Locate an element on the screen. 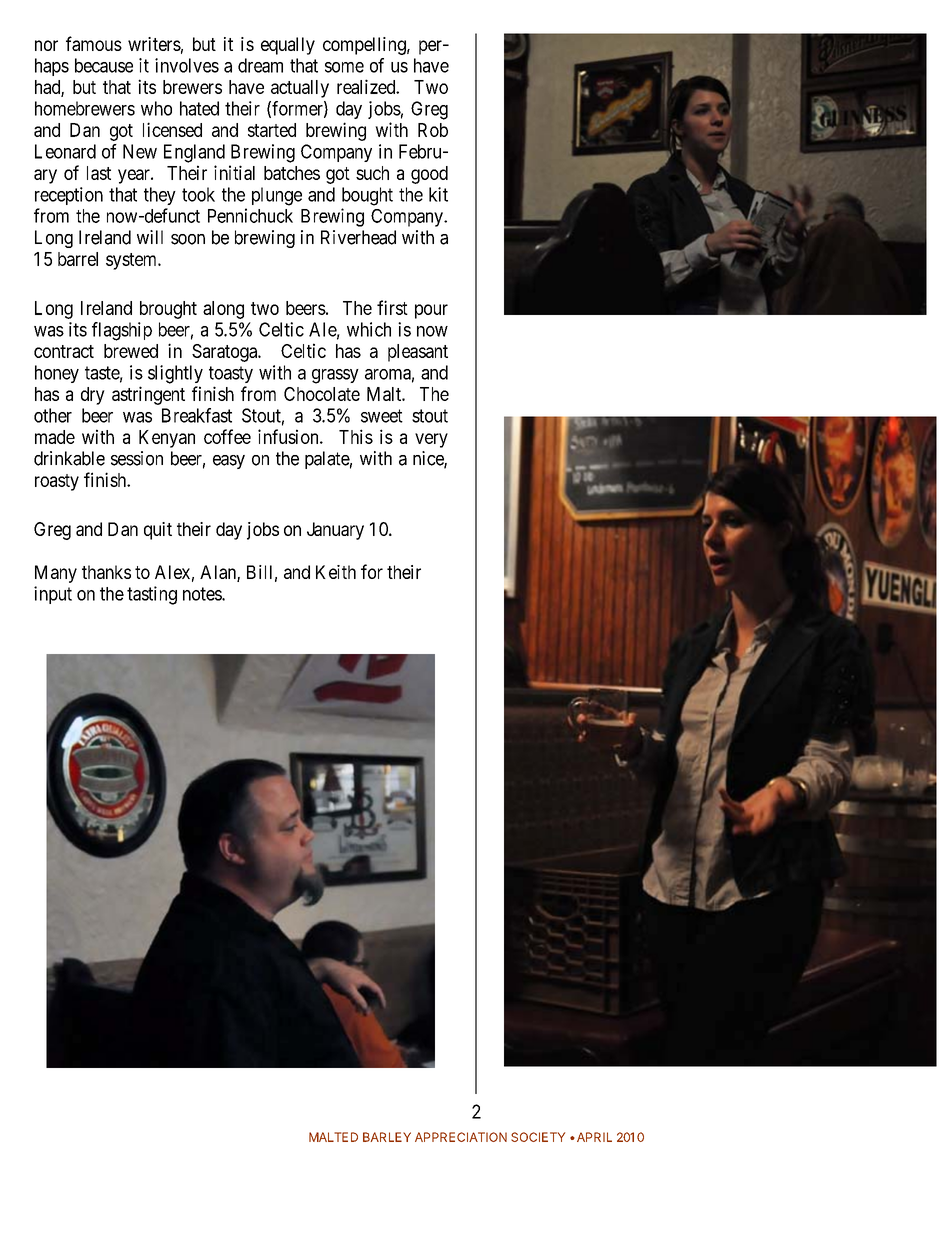 Image resolution: width=952 pixels, height=1233 pixels. Keith is located at coordinates (336, 572).
